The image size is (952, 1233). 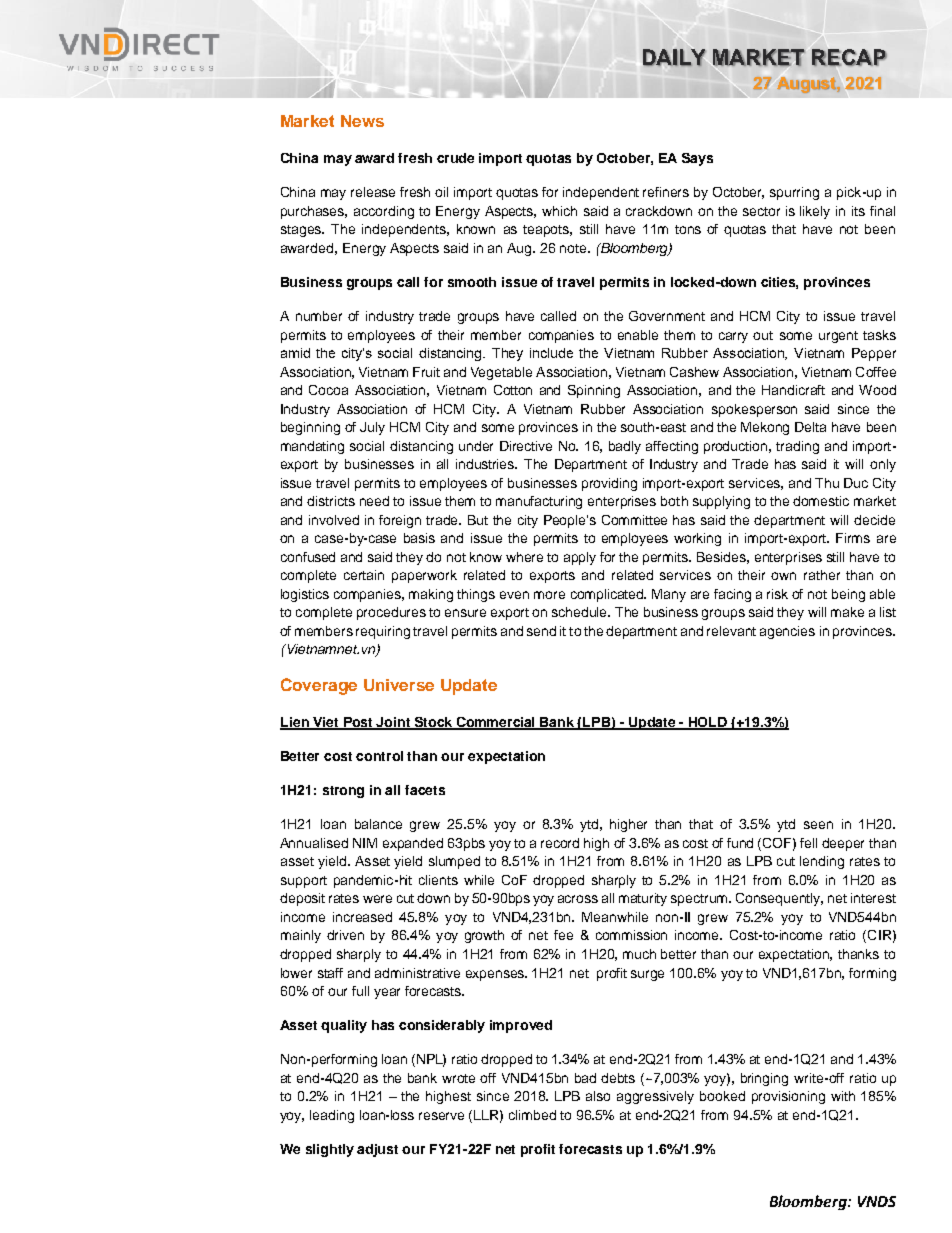 What do you see at coordinates (362, 121) in the image?
I see `News` at bounding box center [362, 121].
